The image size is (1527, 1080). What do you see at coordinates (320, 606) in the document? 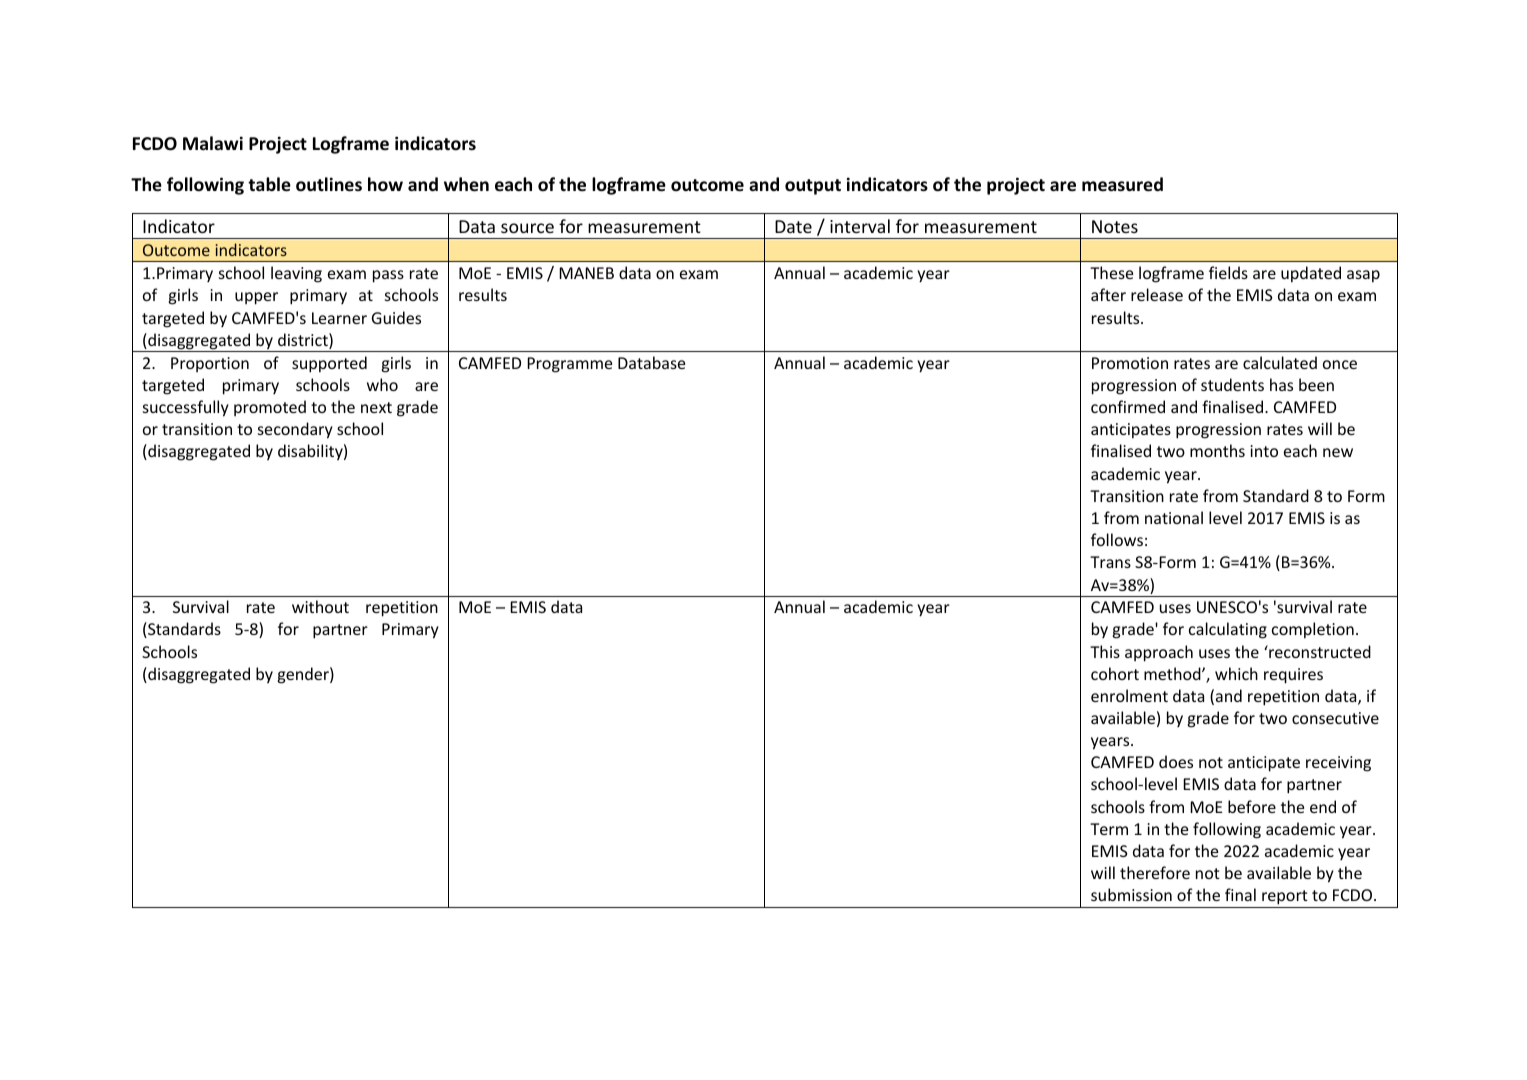
I see `without` at bounding box center [320, 606].
